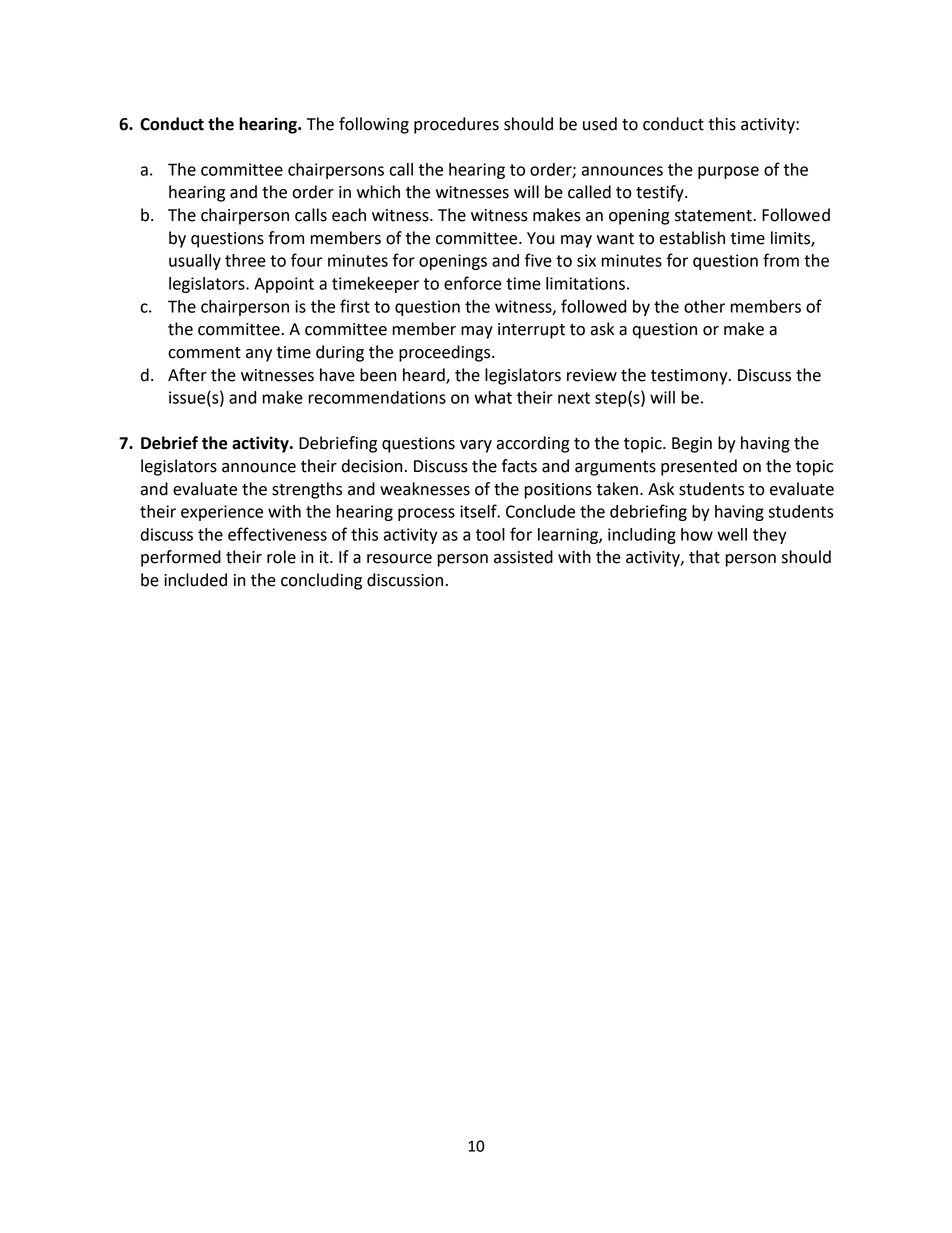 The width and height of the screenshot is (952, 1233). Describe the element at coordinates (374, 125) in the screenshot. I see `following` at that location.
